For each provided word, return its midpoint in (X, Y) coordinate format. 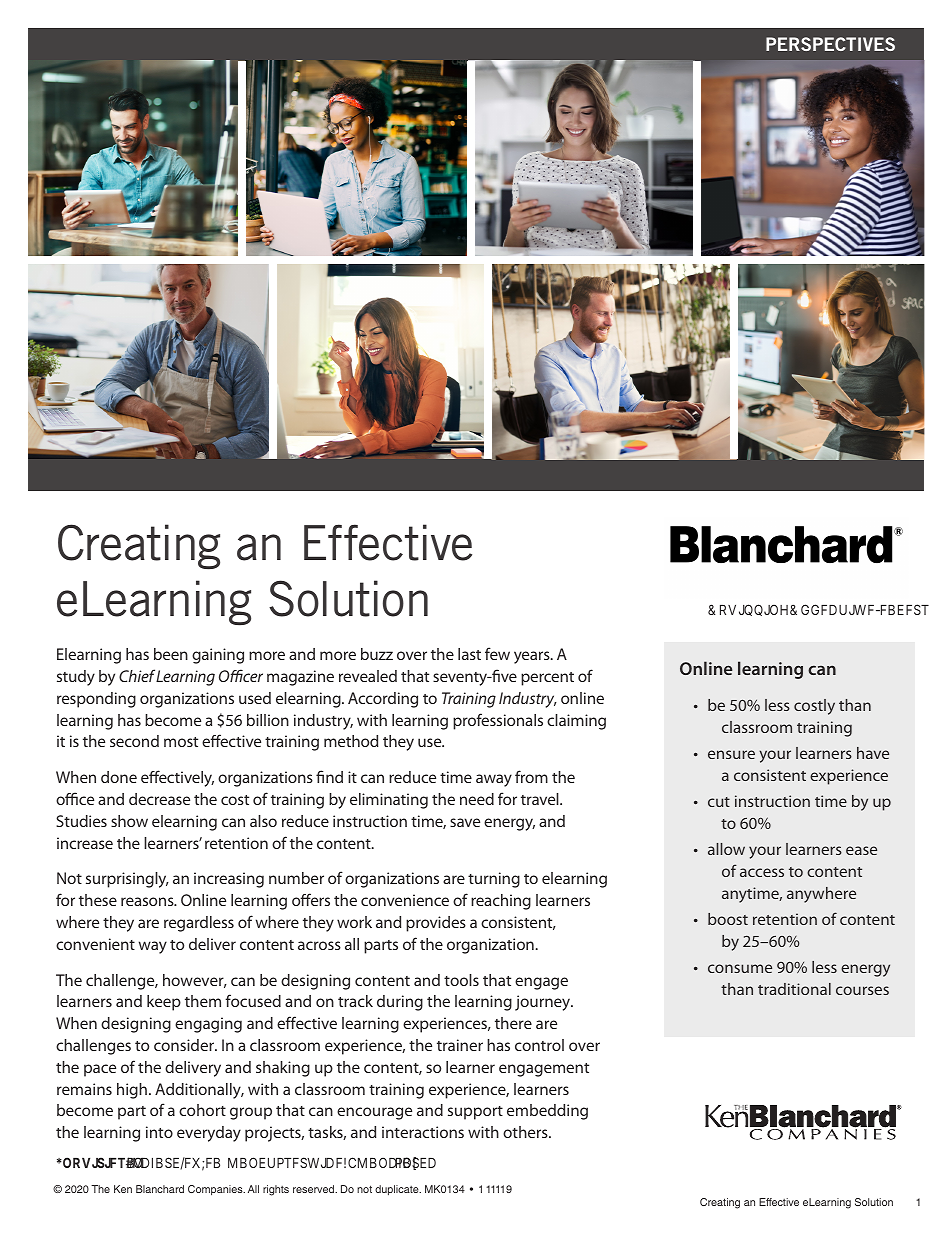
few (497, 653)
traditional (794, 989)
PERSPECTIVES (830, 44)
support (475, 1113)
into (159, 1132)
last (469, 654)
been (171, 654)
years (533, 657)
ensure (731, 754)
